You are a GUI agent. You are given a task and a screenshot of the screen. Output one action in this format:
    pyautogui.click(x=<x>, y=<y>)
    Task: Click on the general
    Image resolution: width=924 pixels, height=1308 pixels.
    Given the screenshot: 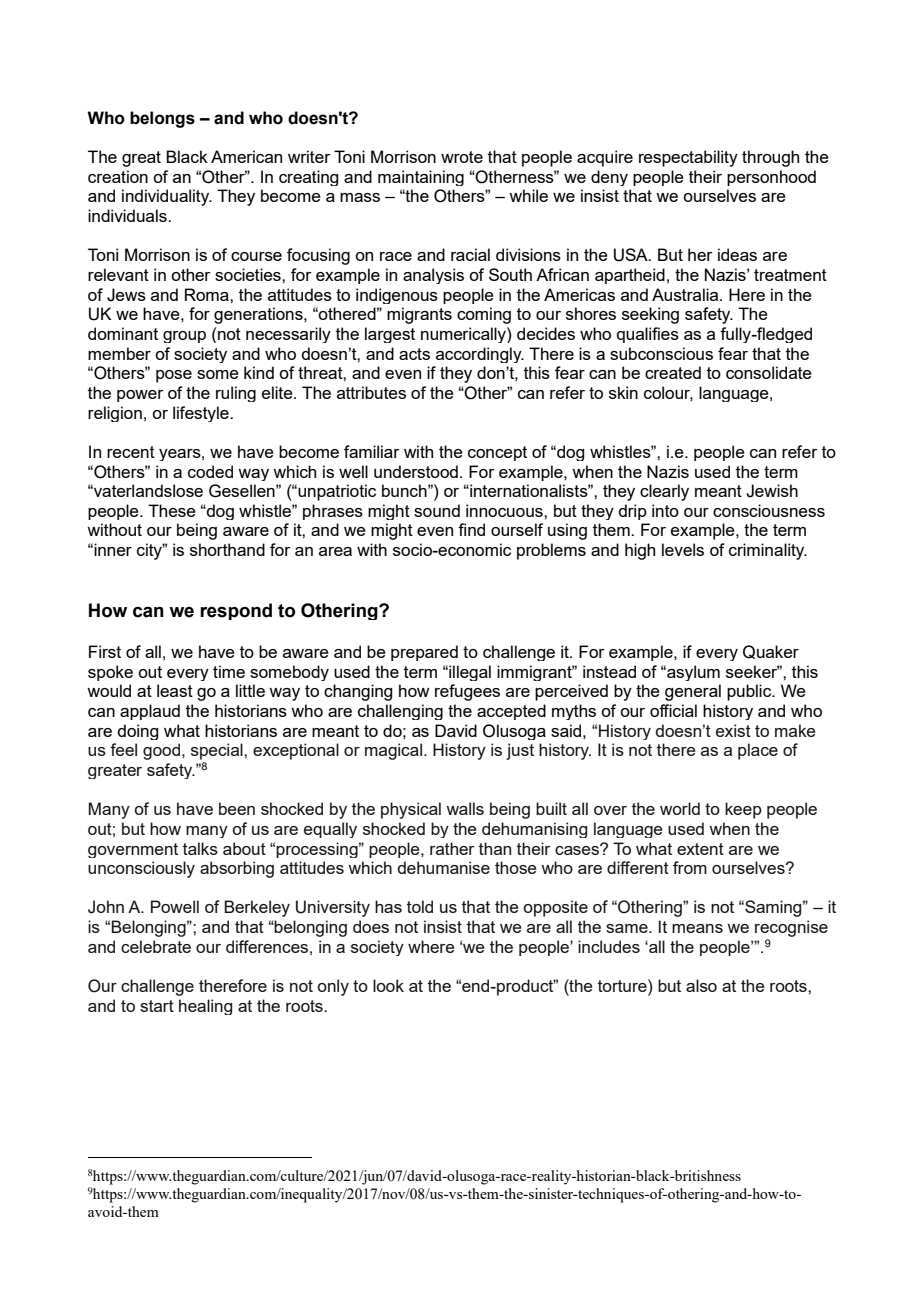 What is the action you would take?
    pyautogui.click(x=693, y=692)
